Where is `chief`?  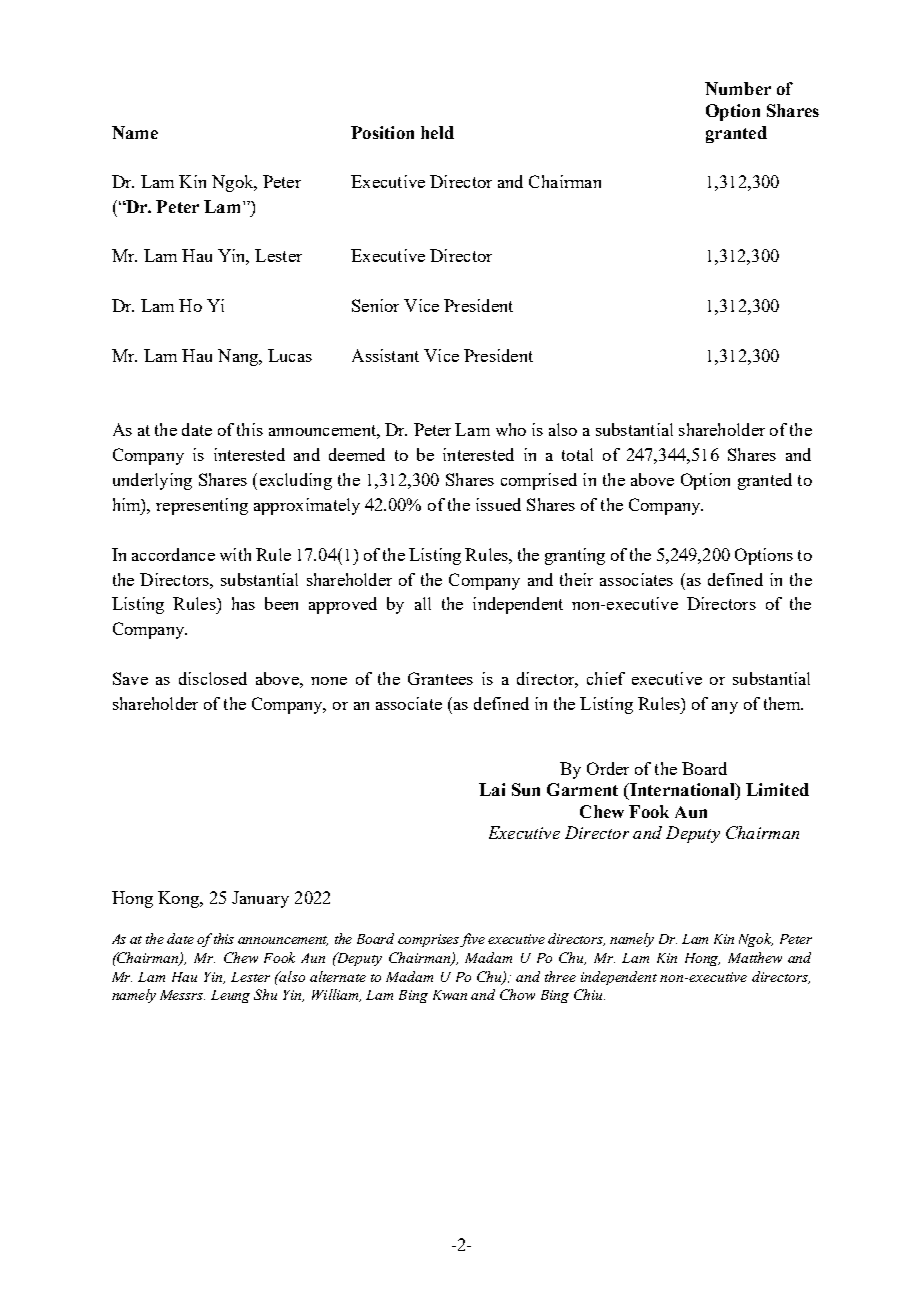
chief is located at coordinates (606, 678).
